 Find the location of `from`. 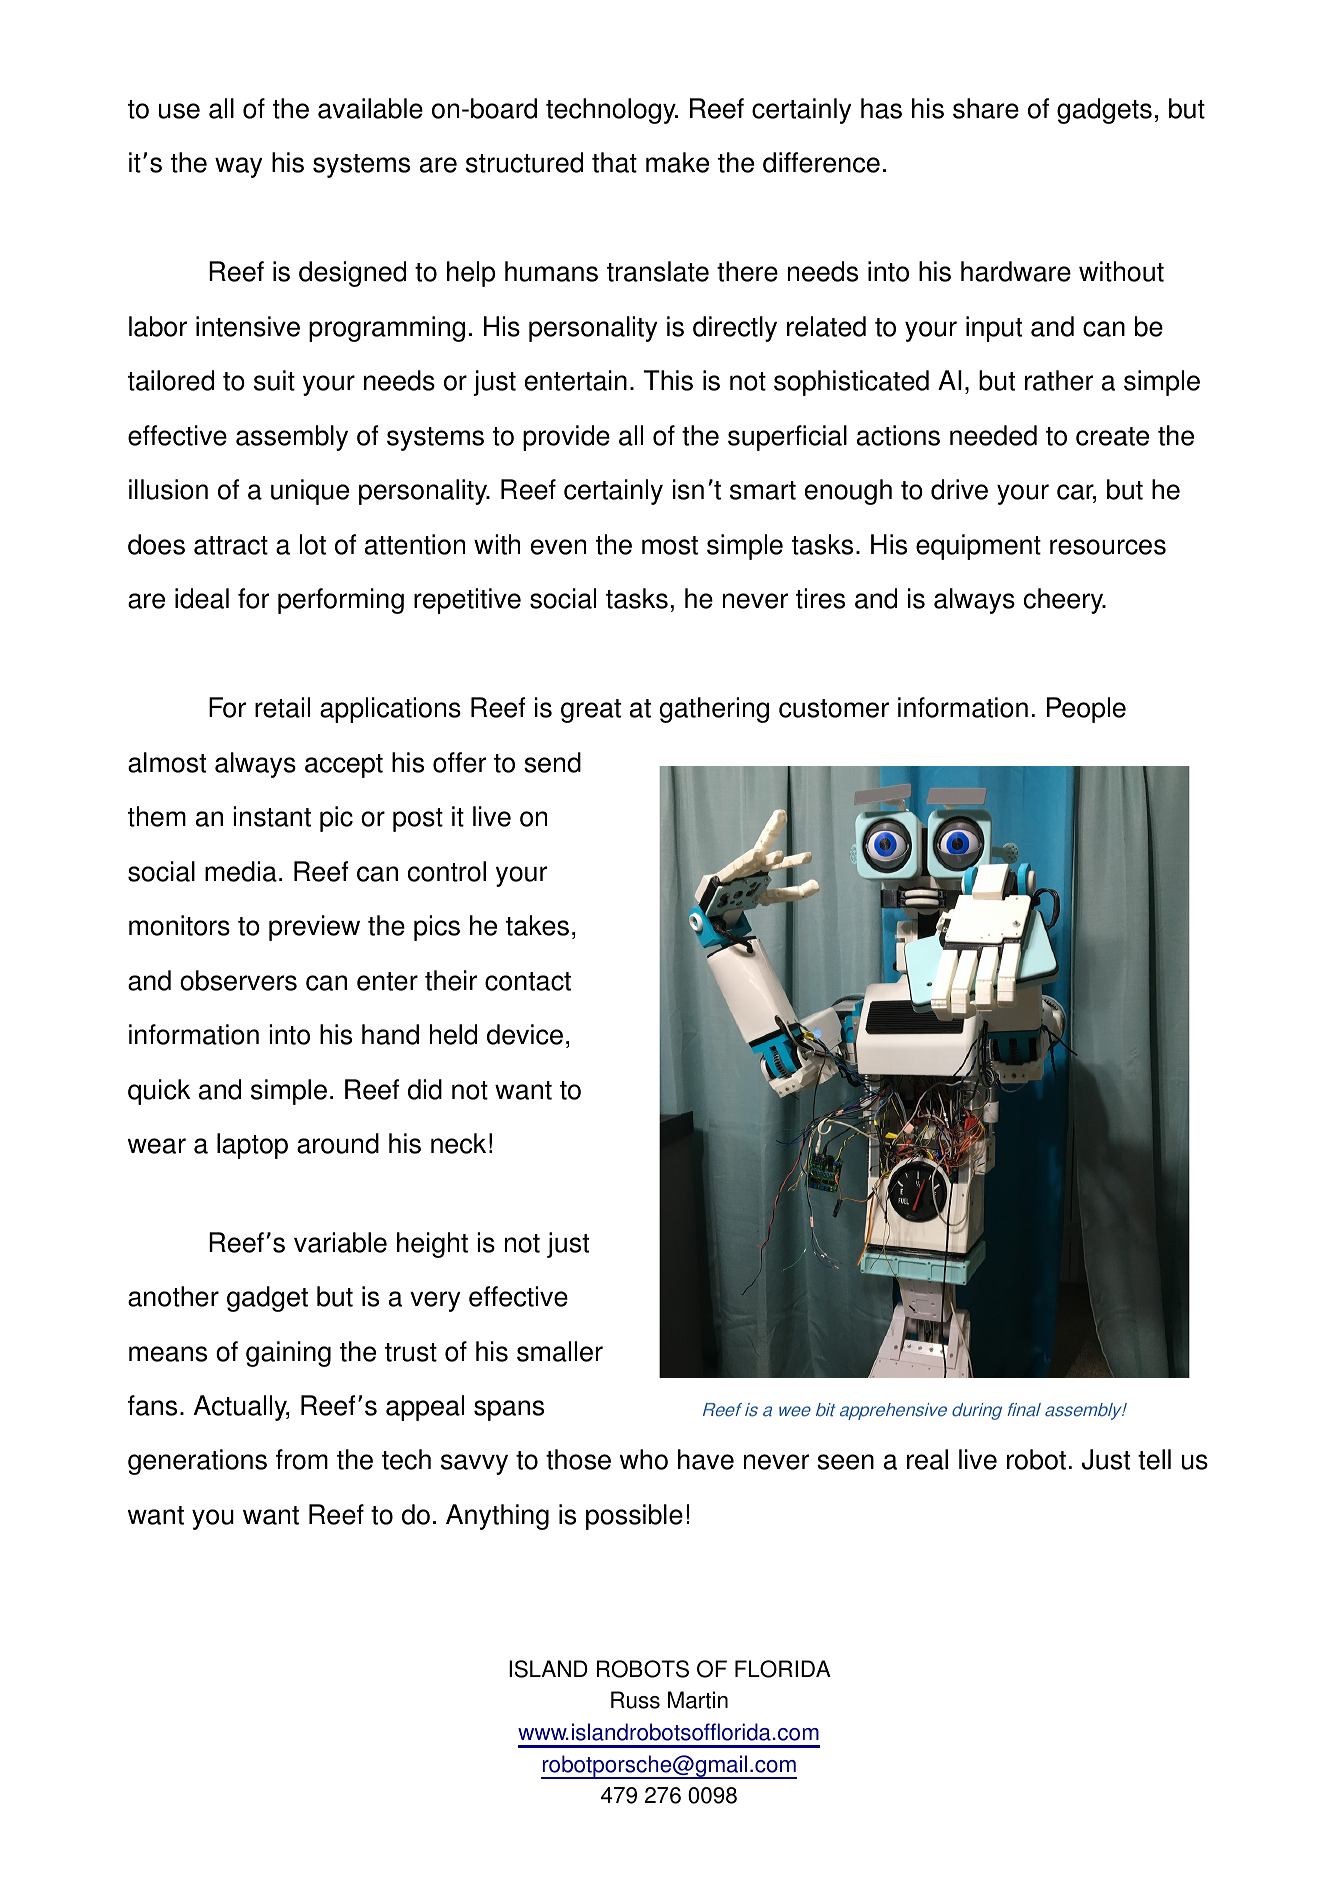

from is located at coordinates (302, 1459).
